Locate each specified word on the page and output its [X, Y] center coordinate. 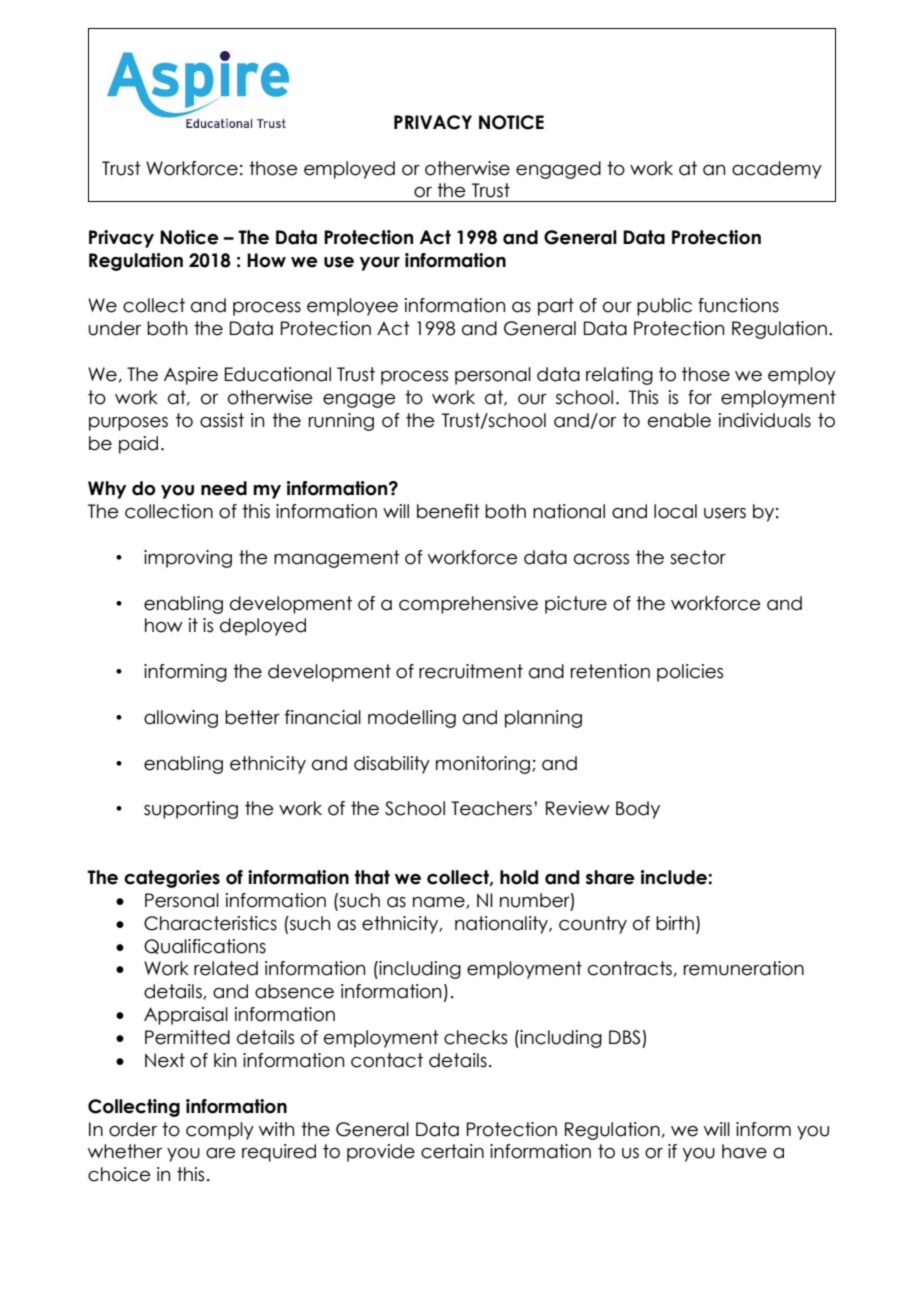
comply [220, 1131]
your [380, 264]
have [744, 1151]
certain [452, 1151]
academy [777, 170]
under [114, 328]
